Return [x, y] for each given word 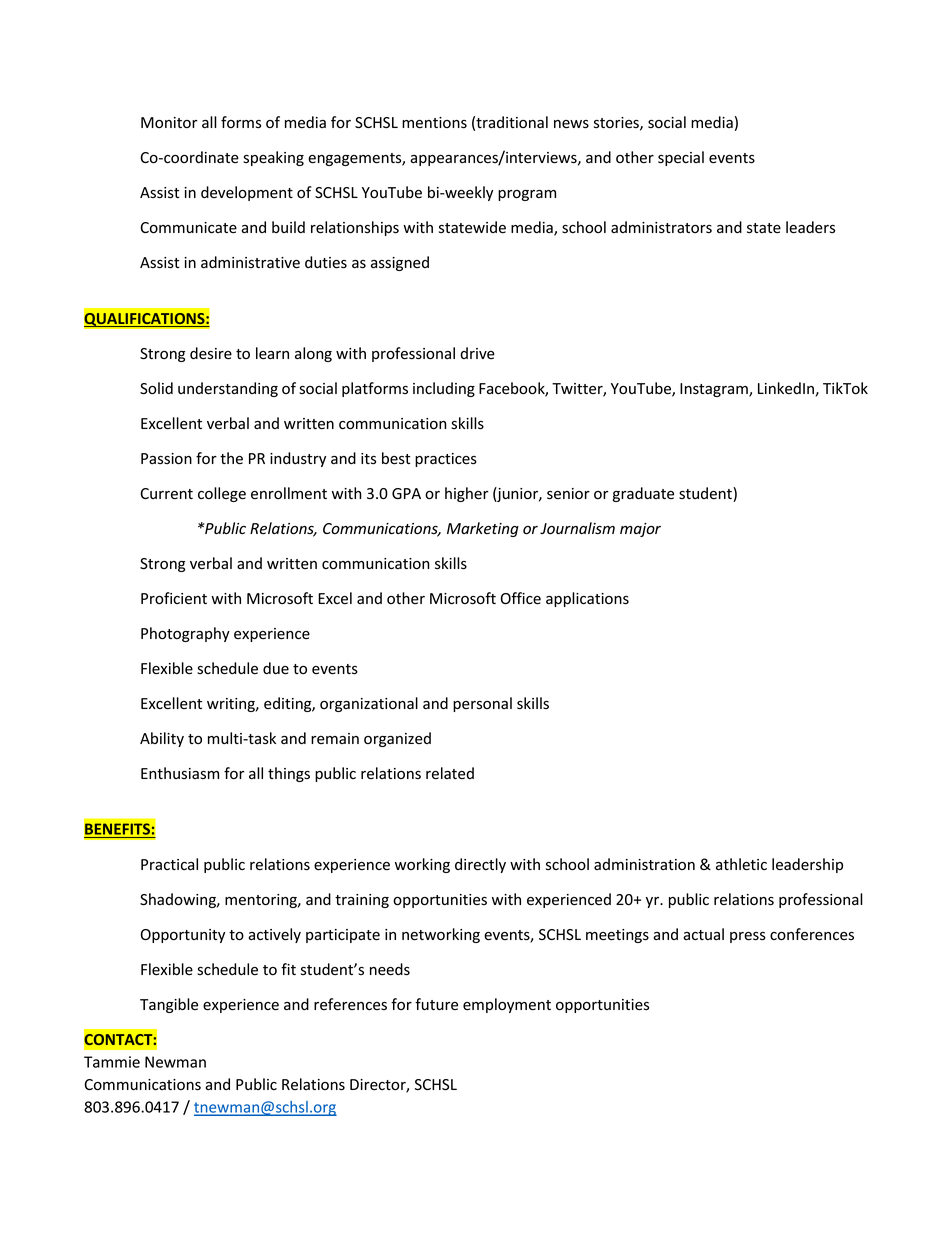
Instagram [715, 390]
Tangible [169, 1005]
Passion [166, 459]
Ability [162, 739]
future [436, 1004]
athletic [741, 864]
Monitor [169, 122]
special [681, 158]
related [450, 773]
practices [446, 460]
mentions [434, 123]
